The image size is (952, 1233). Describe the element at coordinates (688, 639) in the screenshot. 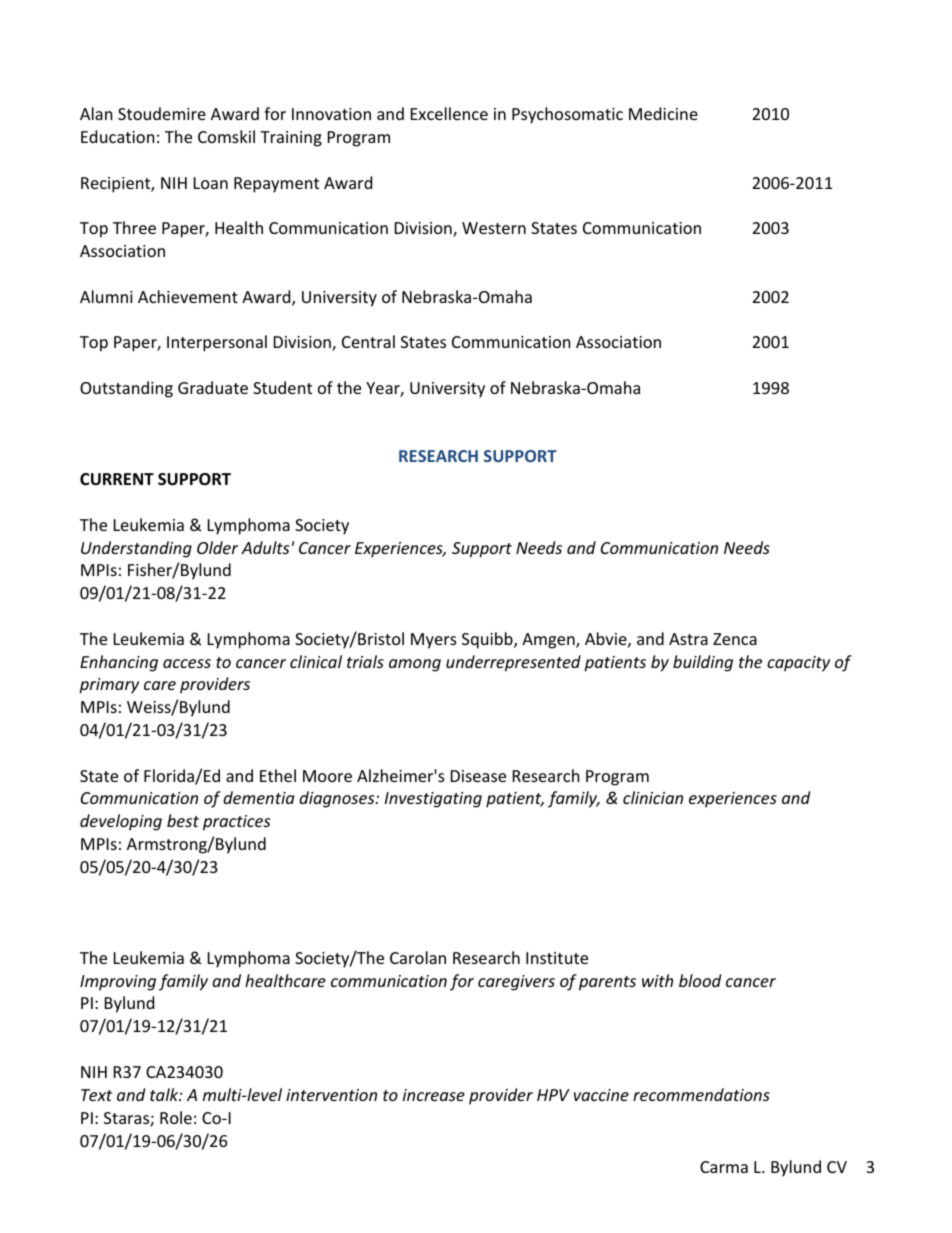

I see `Astra` at that location.
